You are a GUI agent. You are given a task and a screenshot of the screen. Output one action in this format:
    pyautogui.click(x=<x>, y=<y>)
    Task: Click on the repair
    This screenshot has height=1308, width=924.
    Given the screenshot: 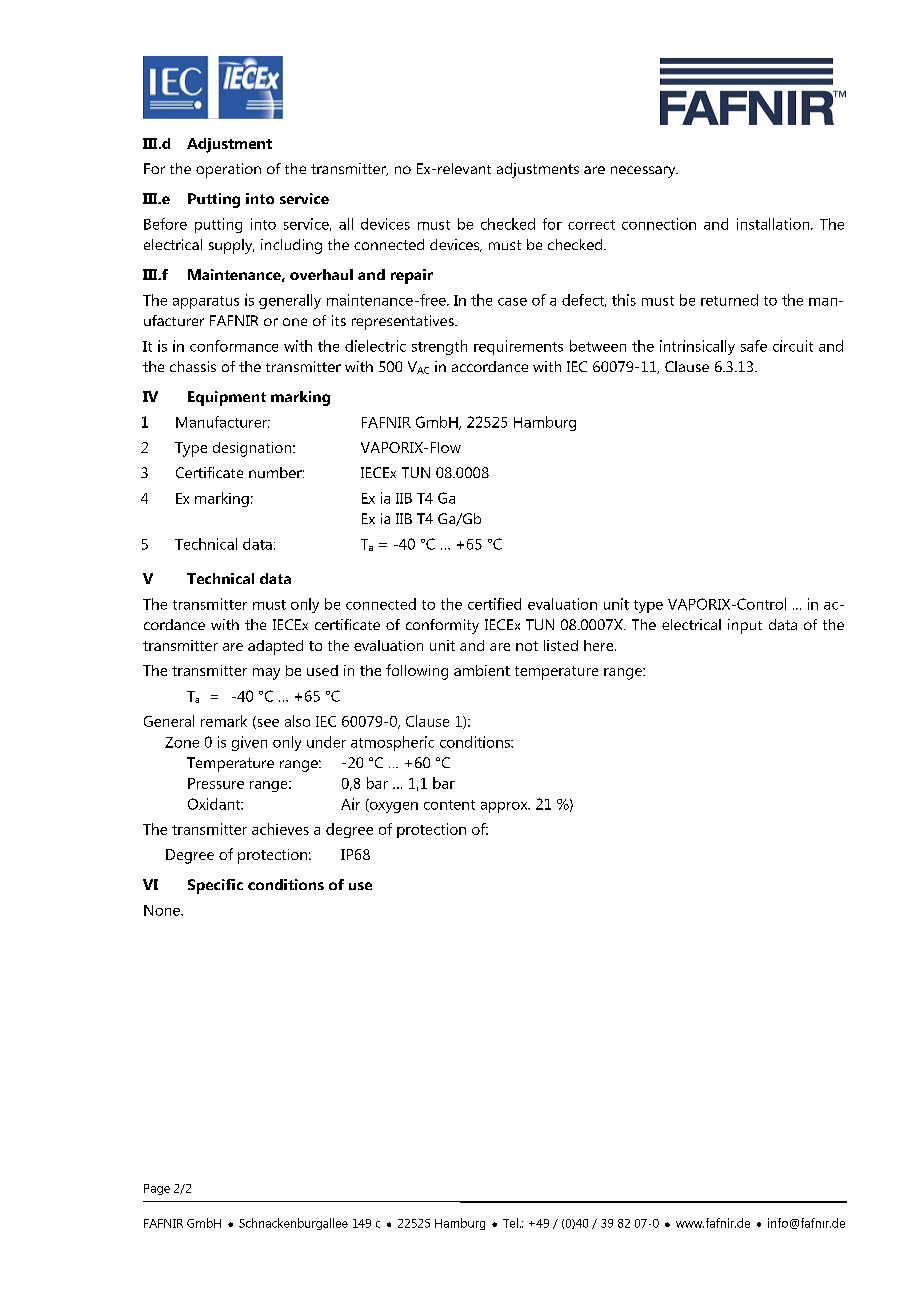 What is the action you would take?
    pyautogui.click(x=412, y=276)
